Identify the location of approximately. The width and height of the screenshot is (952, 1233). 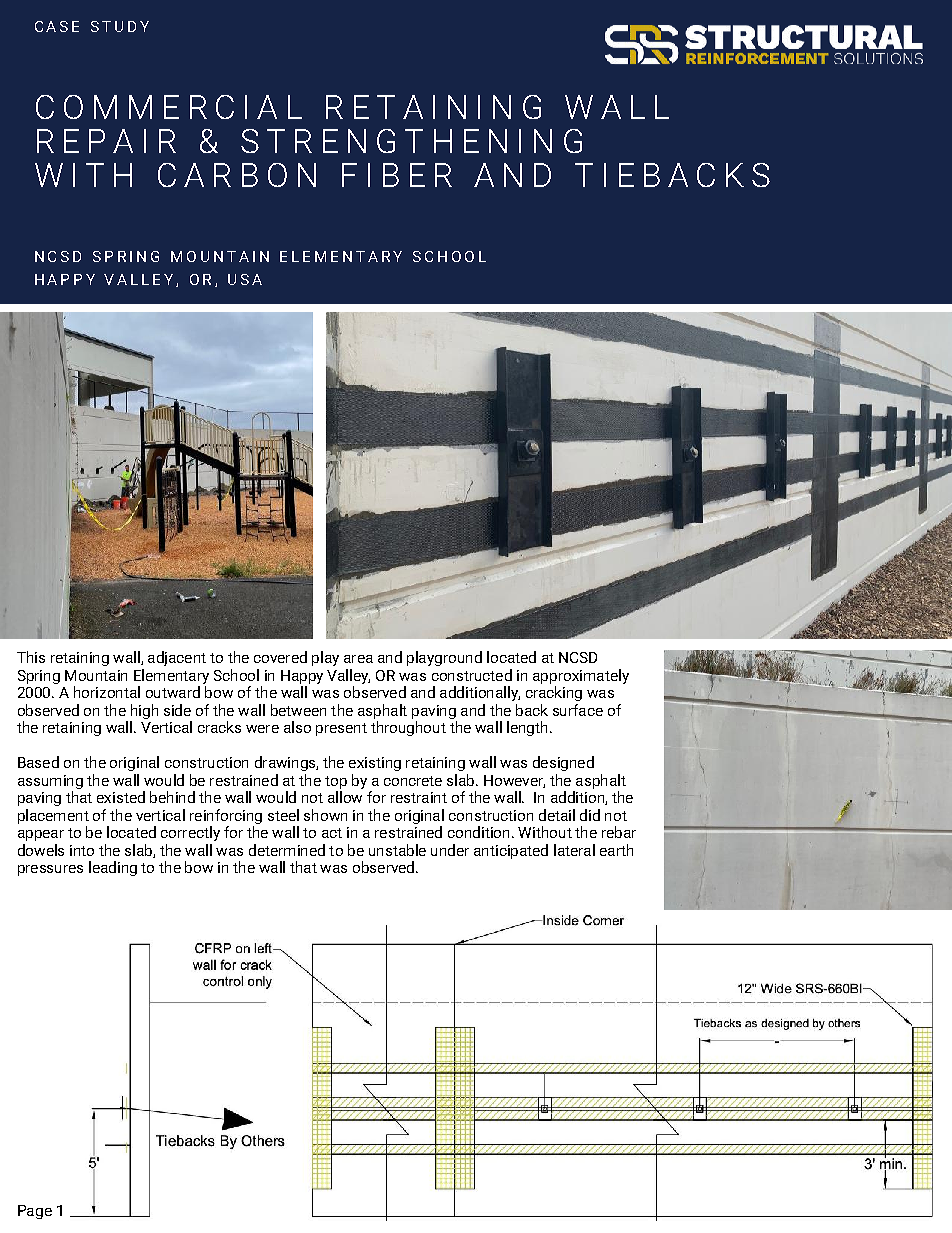
(581, 676).
